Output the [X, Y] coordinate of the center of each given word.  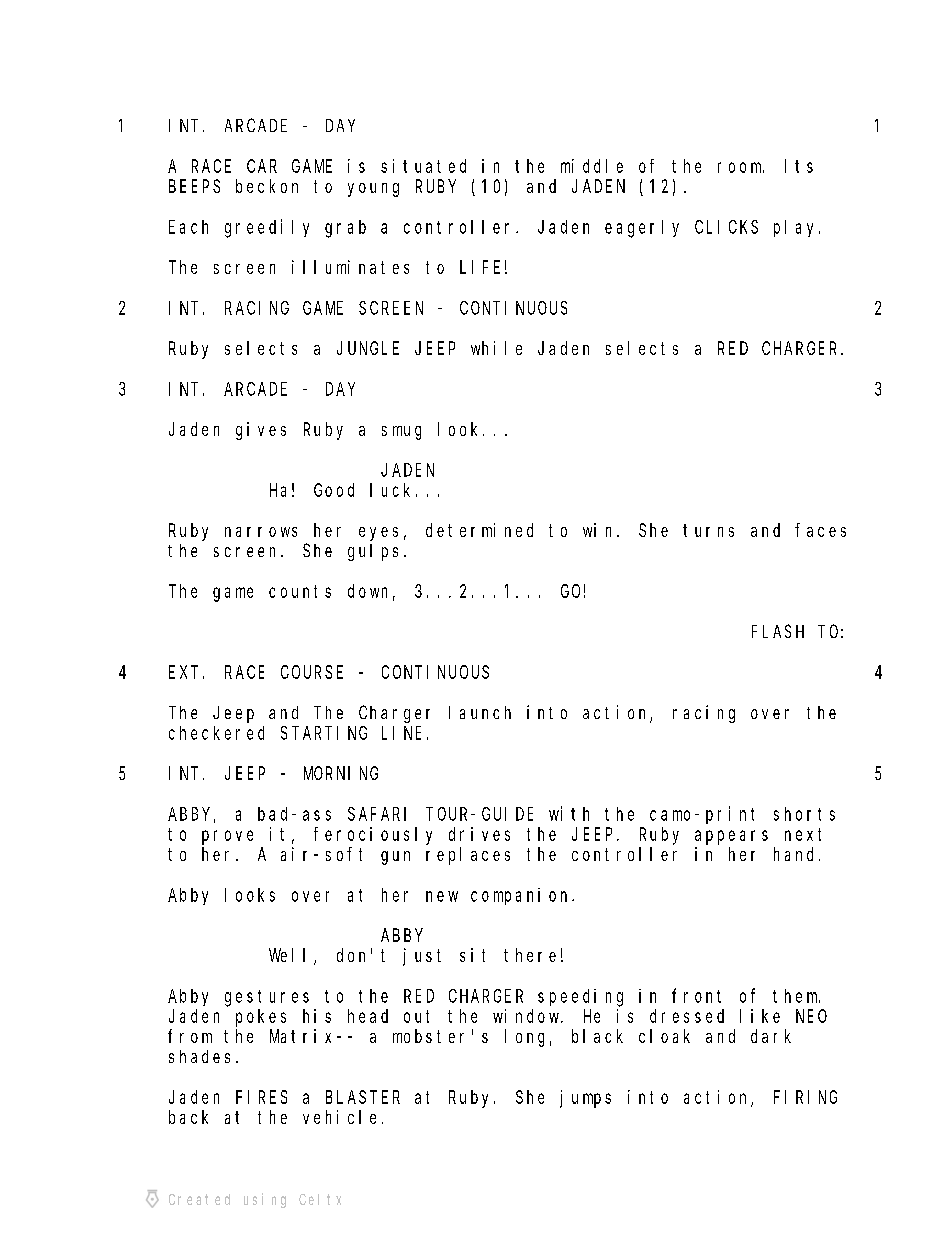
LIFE [480, 267]
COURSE [312, 672]
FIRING [805, 1097]
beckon [267, 186]
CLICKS [726, 227]
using [265, 1200]
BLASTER [363, 1097]
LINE [401, 733]
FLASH [778, 631]
